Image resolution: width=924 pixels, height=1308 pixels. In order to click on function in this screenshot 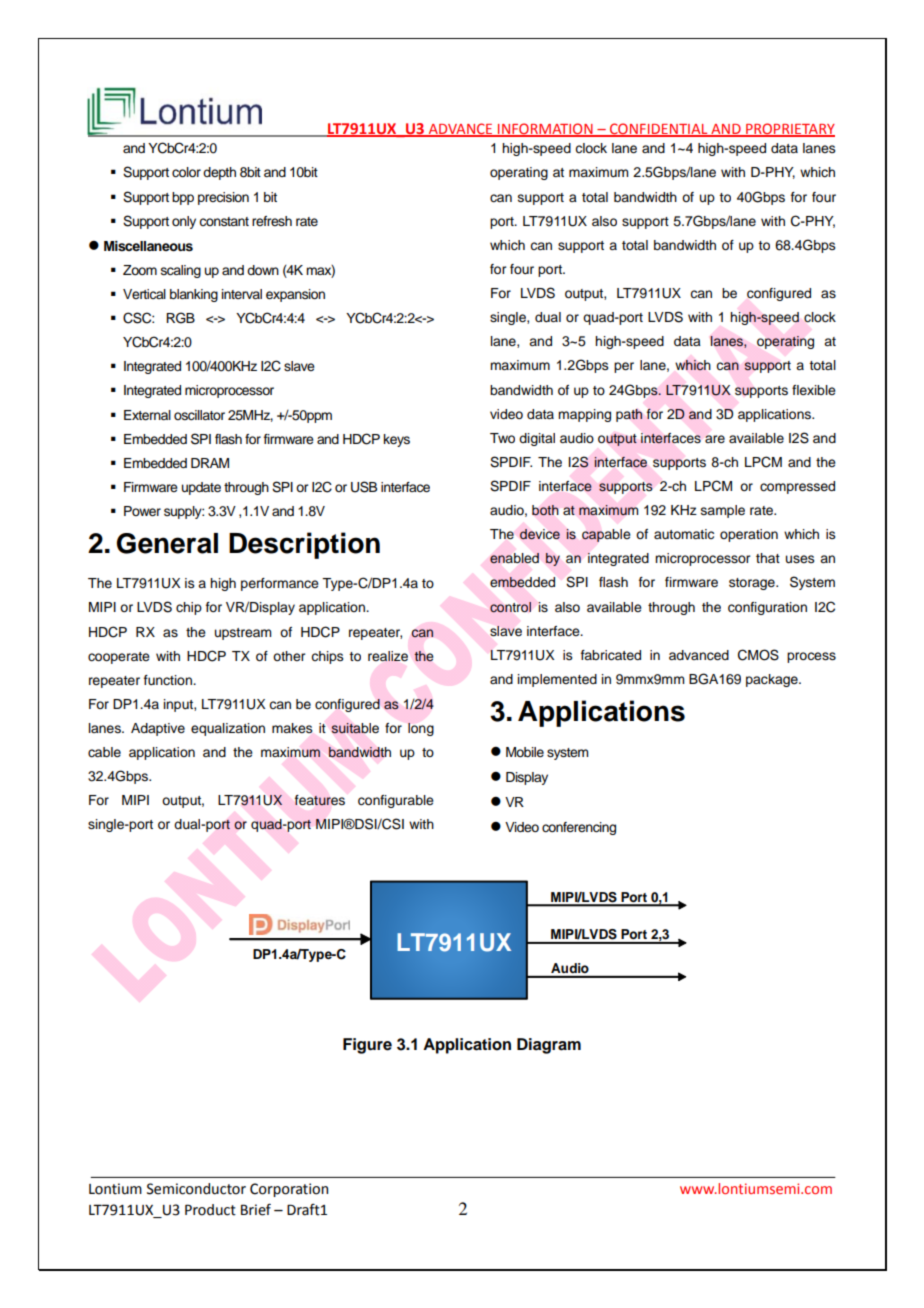, I will do `click(169, 680)`.
